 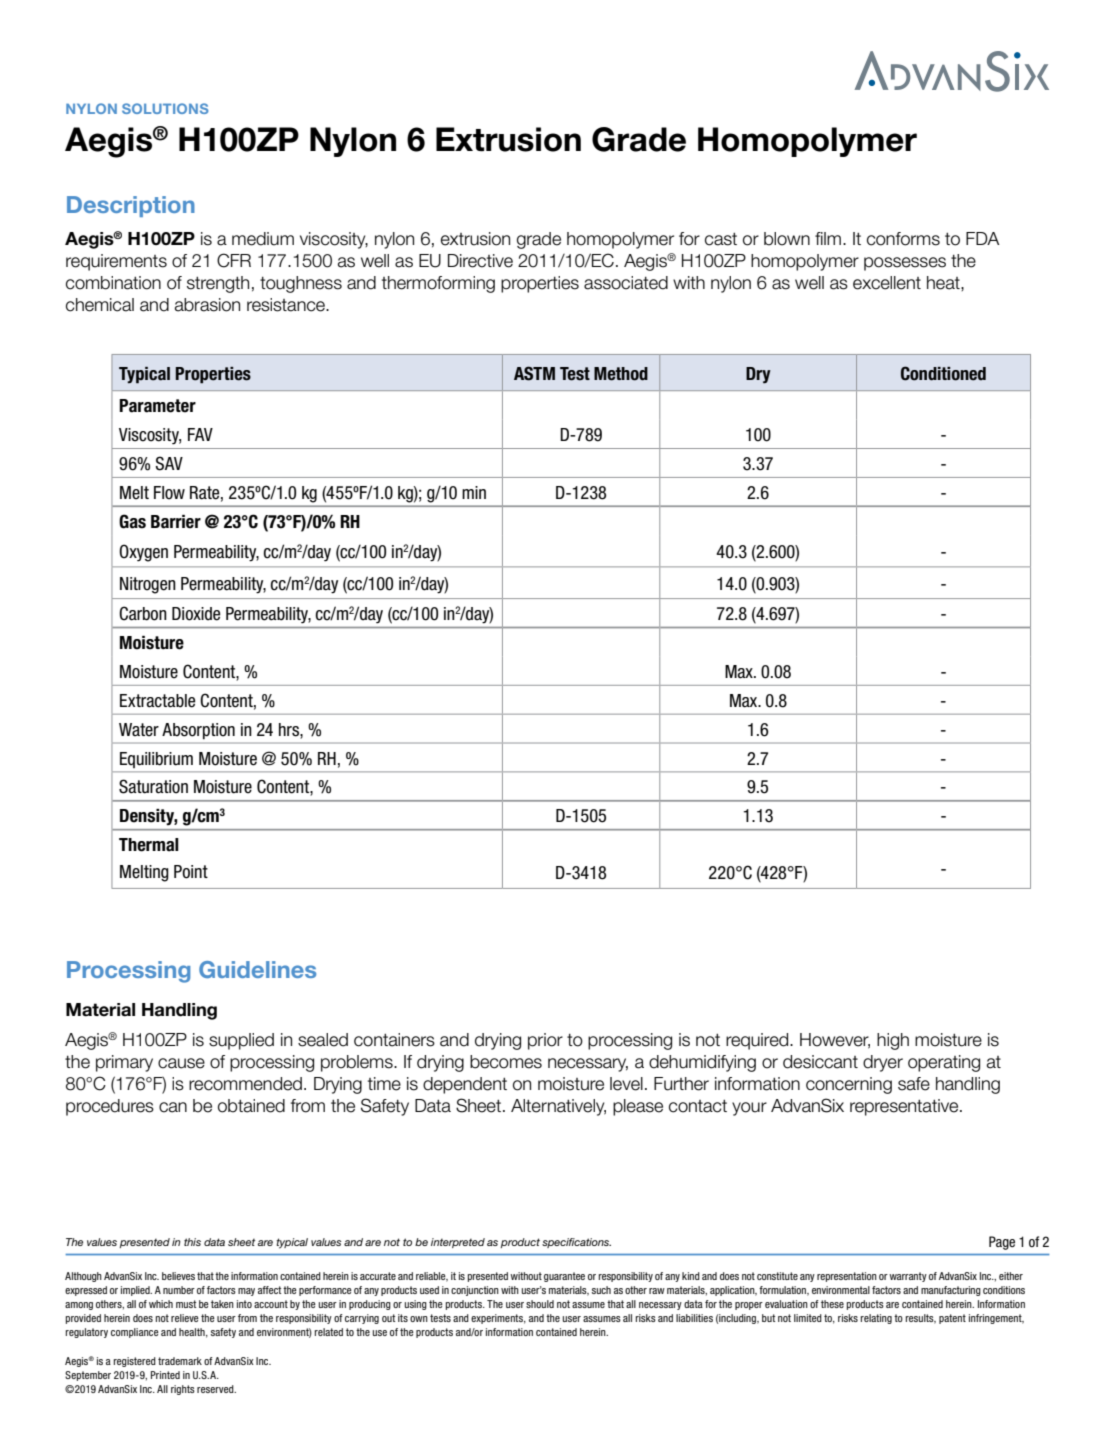 What do you see at coordinates (198, 731) in the page?
I see `Absorption` at bounding box center [198, 731].
